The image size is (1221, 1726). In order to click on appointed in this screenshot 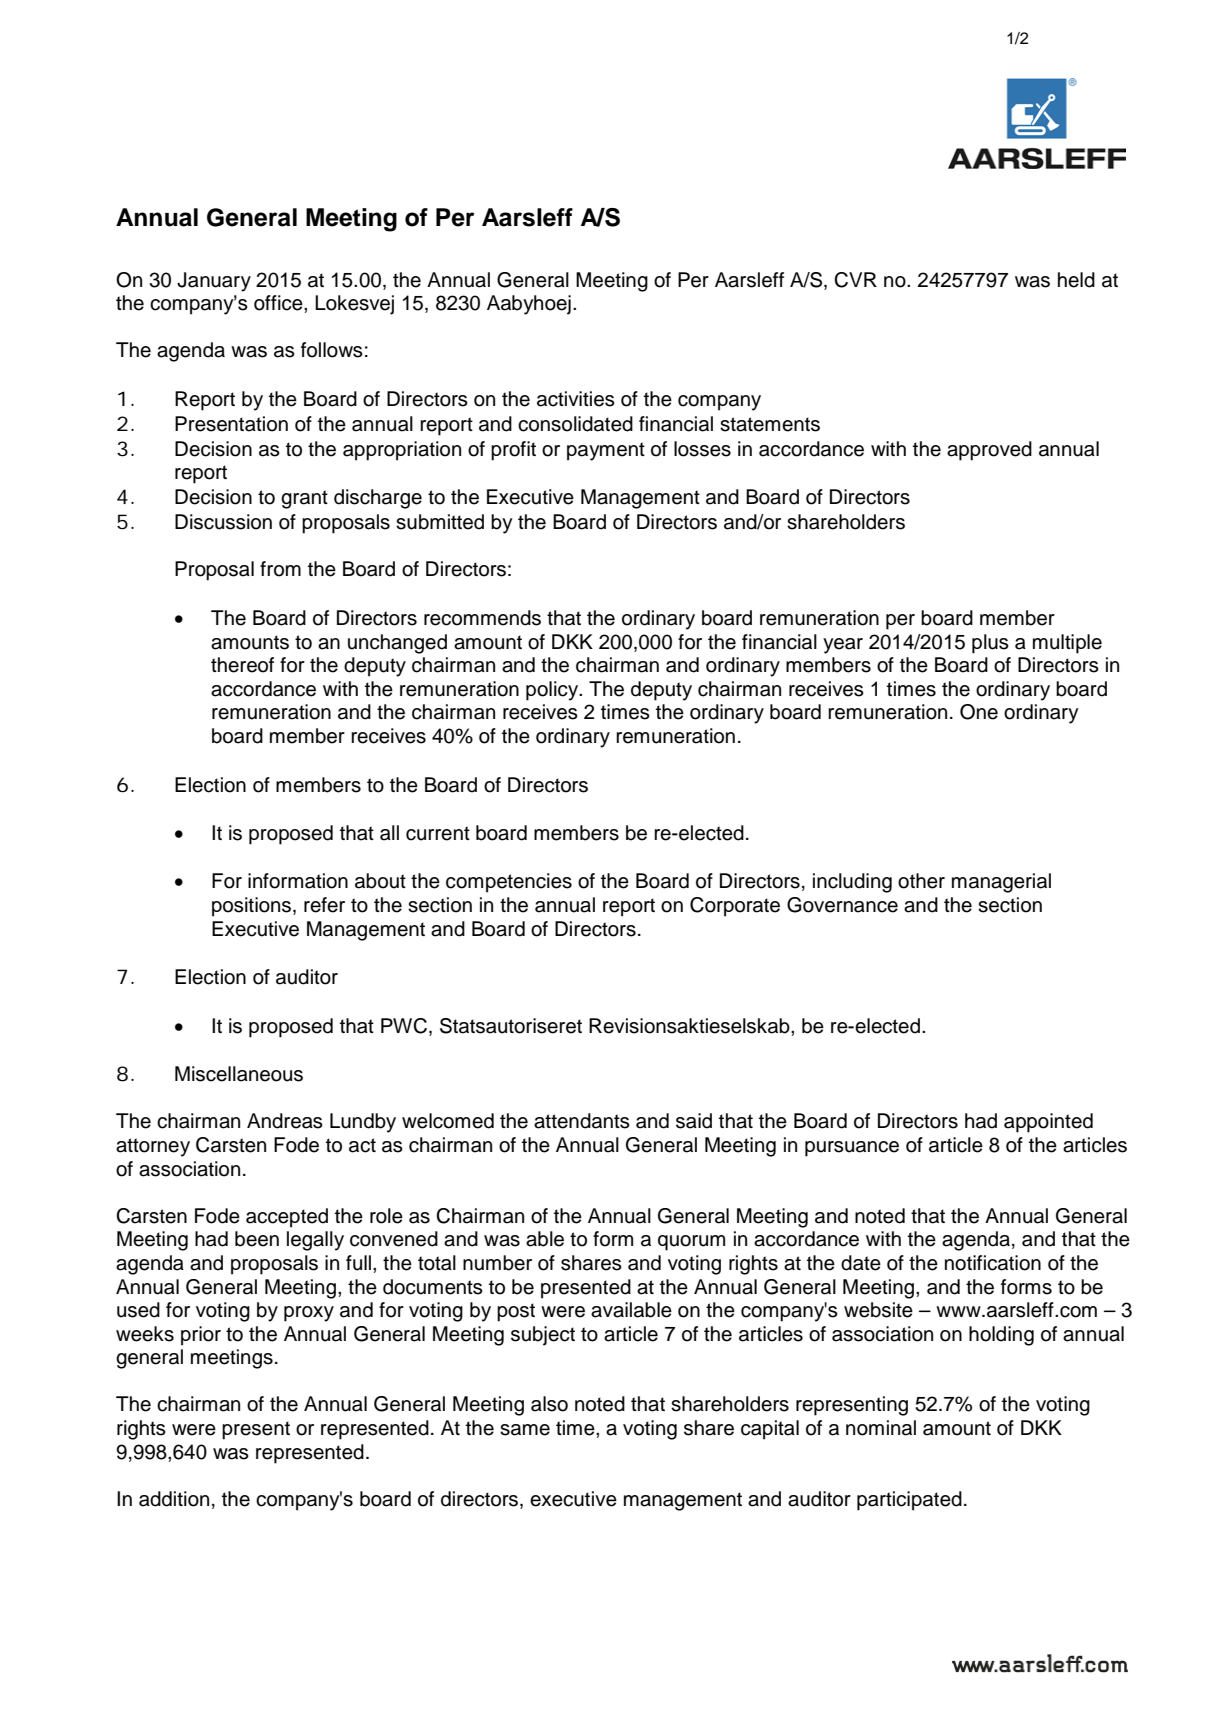, I will do `click(1048, 1123)`.
